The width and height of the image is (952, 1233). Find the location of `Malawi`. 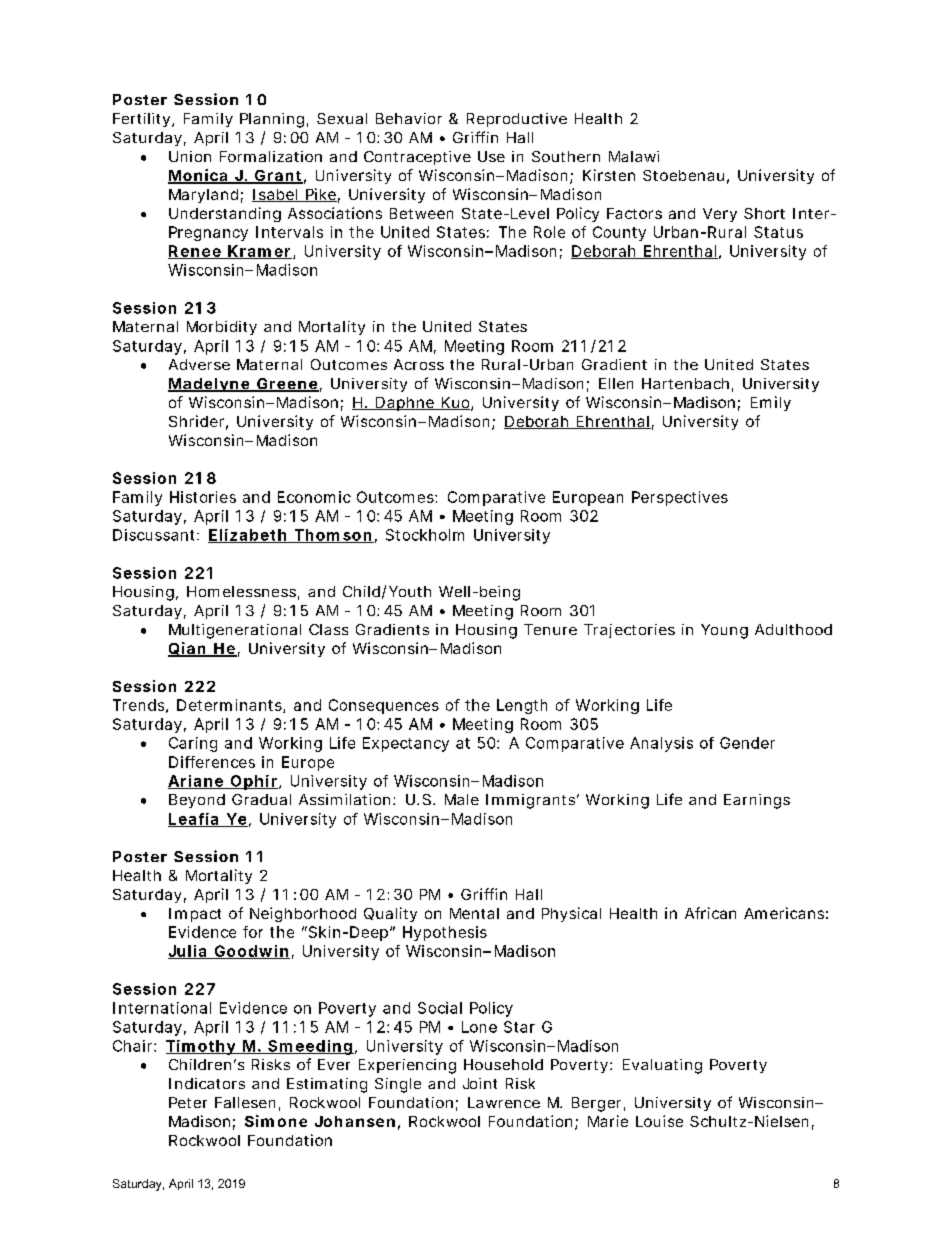

Malawi is located at coordinates (634, 156).
